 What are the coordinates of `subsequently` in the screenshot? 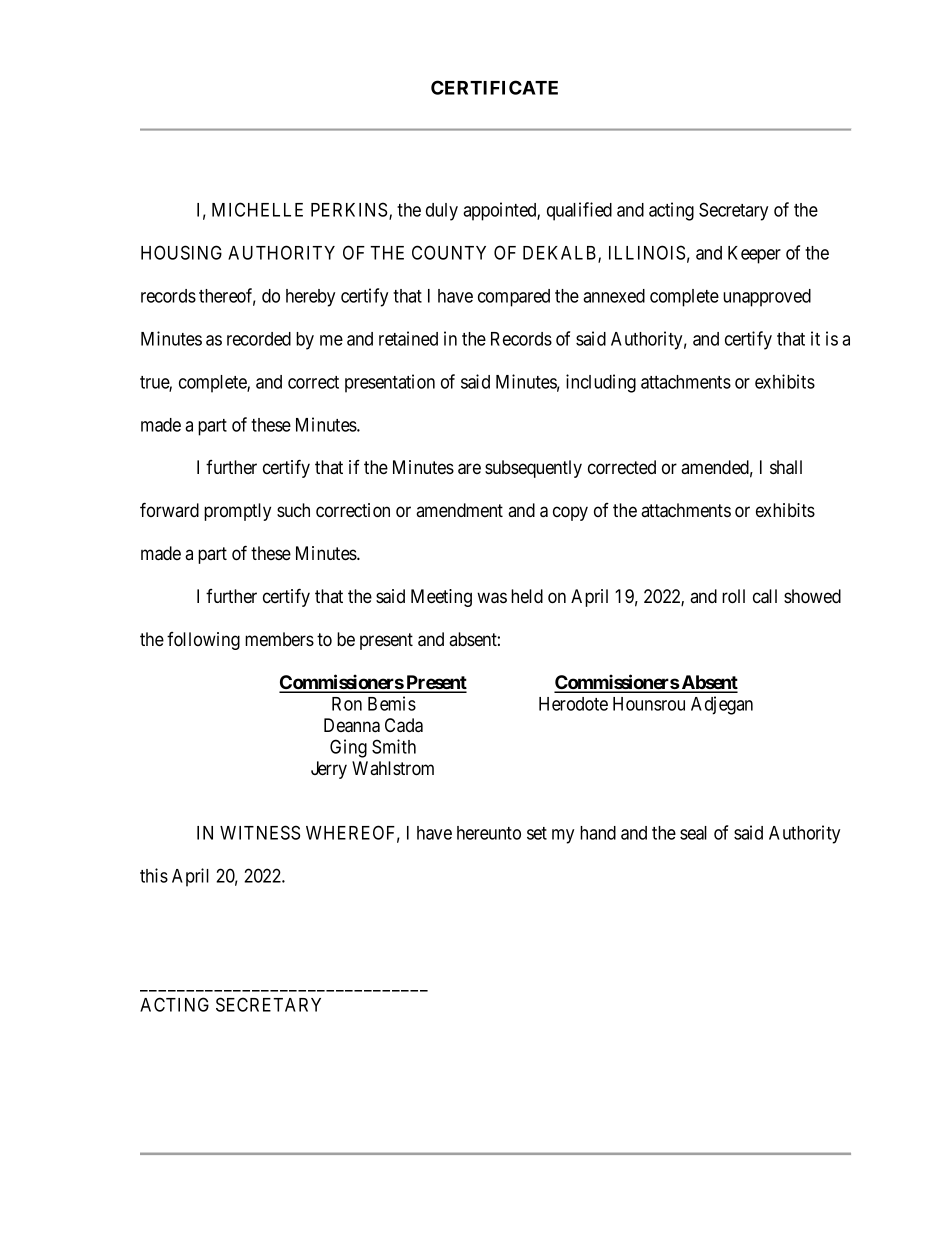 It's located at (533, 469).
